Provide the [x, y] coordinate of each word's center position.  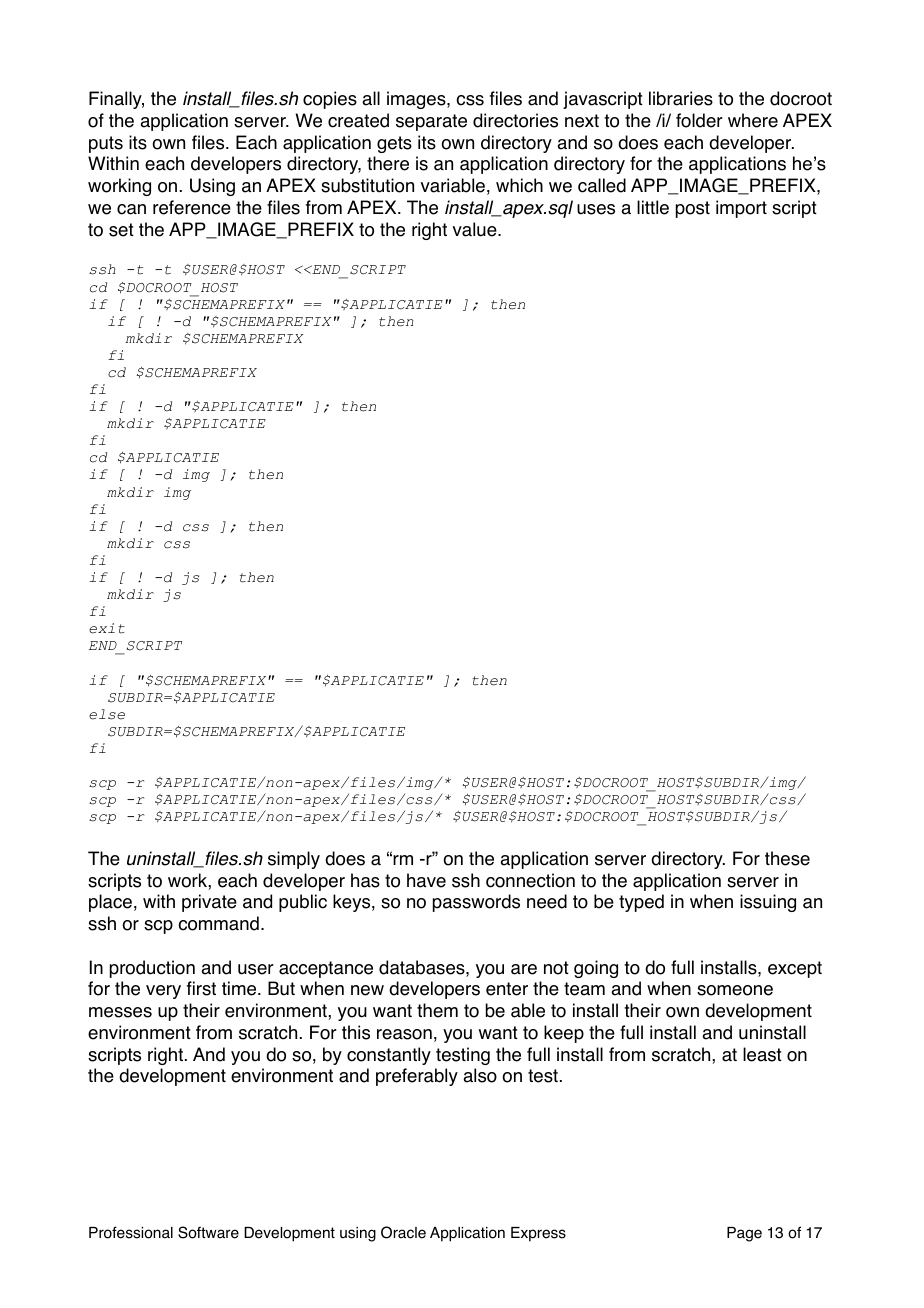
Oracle [403, 1232]
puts [106, 144]
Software [208, 1232]
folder [699, 120]
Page [744, 1234]
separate [431, 122]
